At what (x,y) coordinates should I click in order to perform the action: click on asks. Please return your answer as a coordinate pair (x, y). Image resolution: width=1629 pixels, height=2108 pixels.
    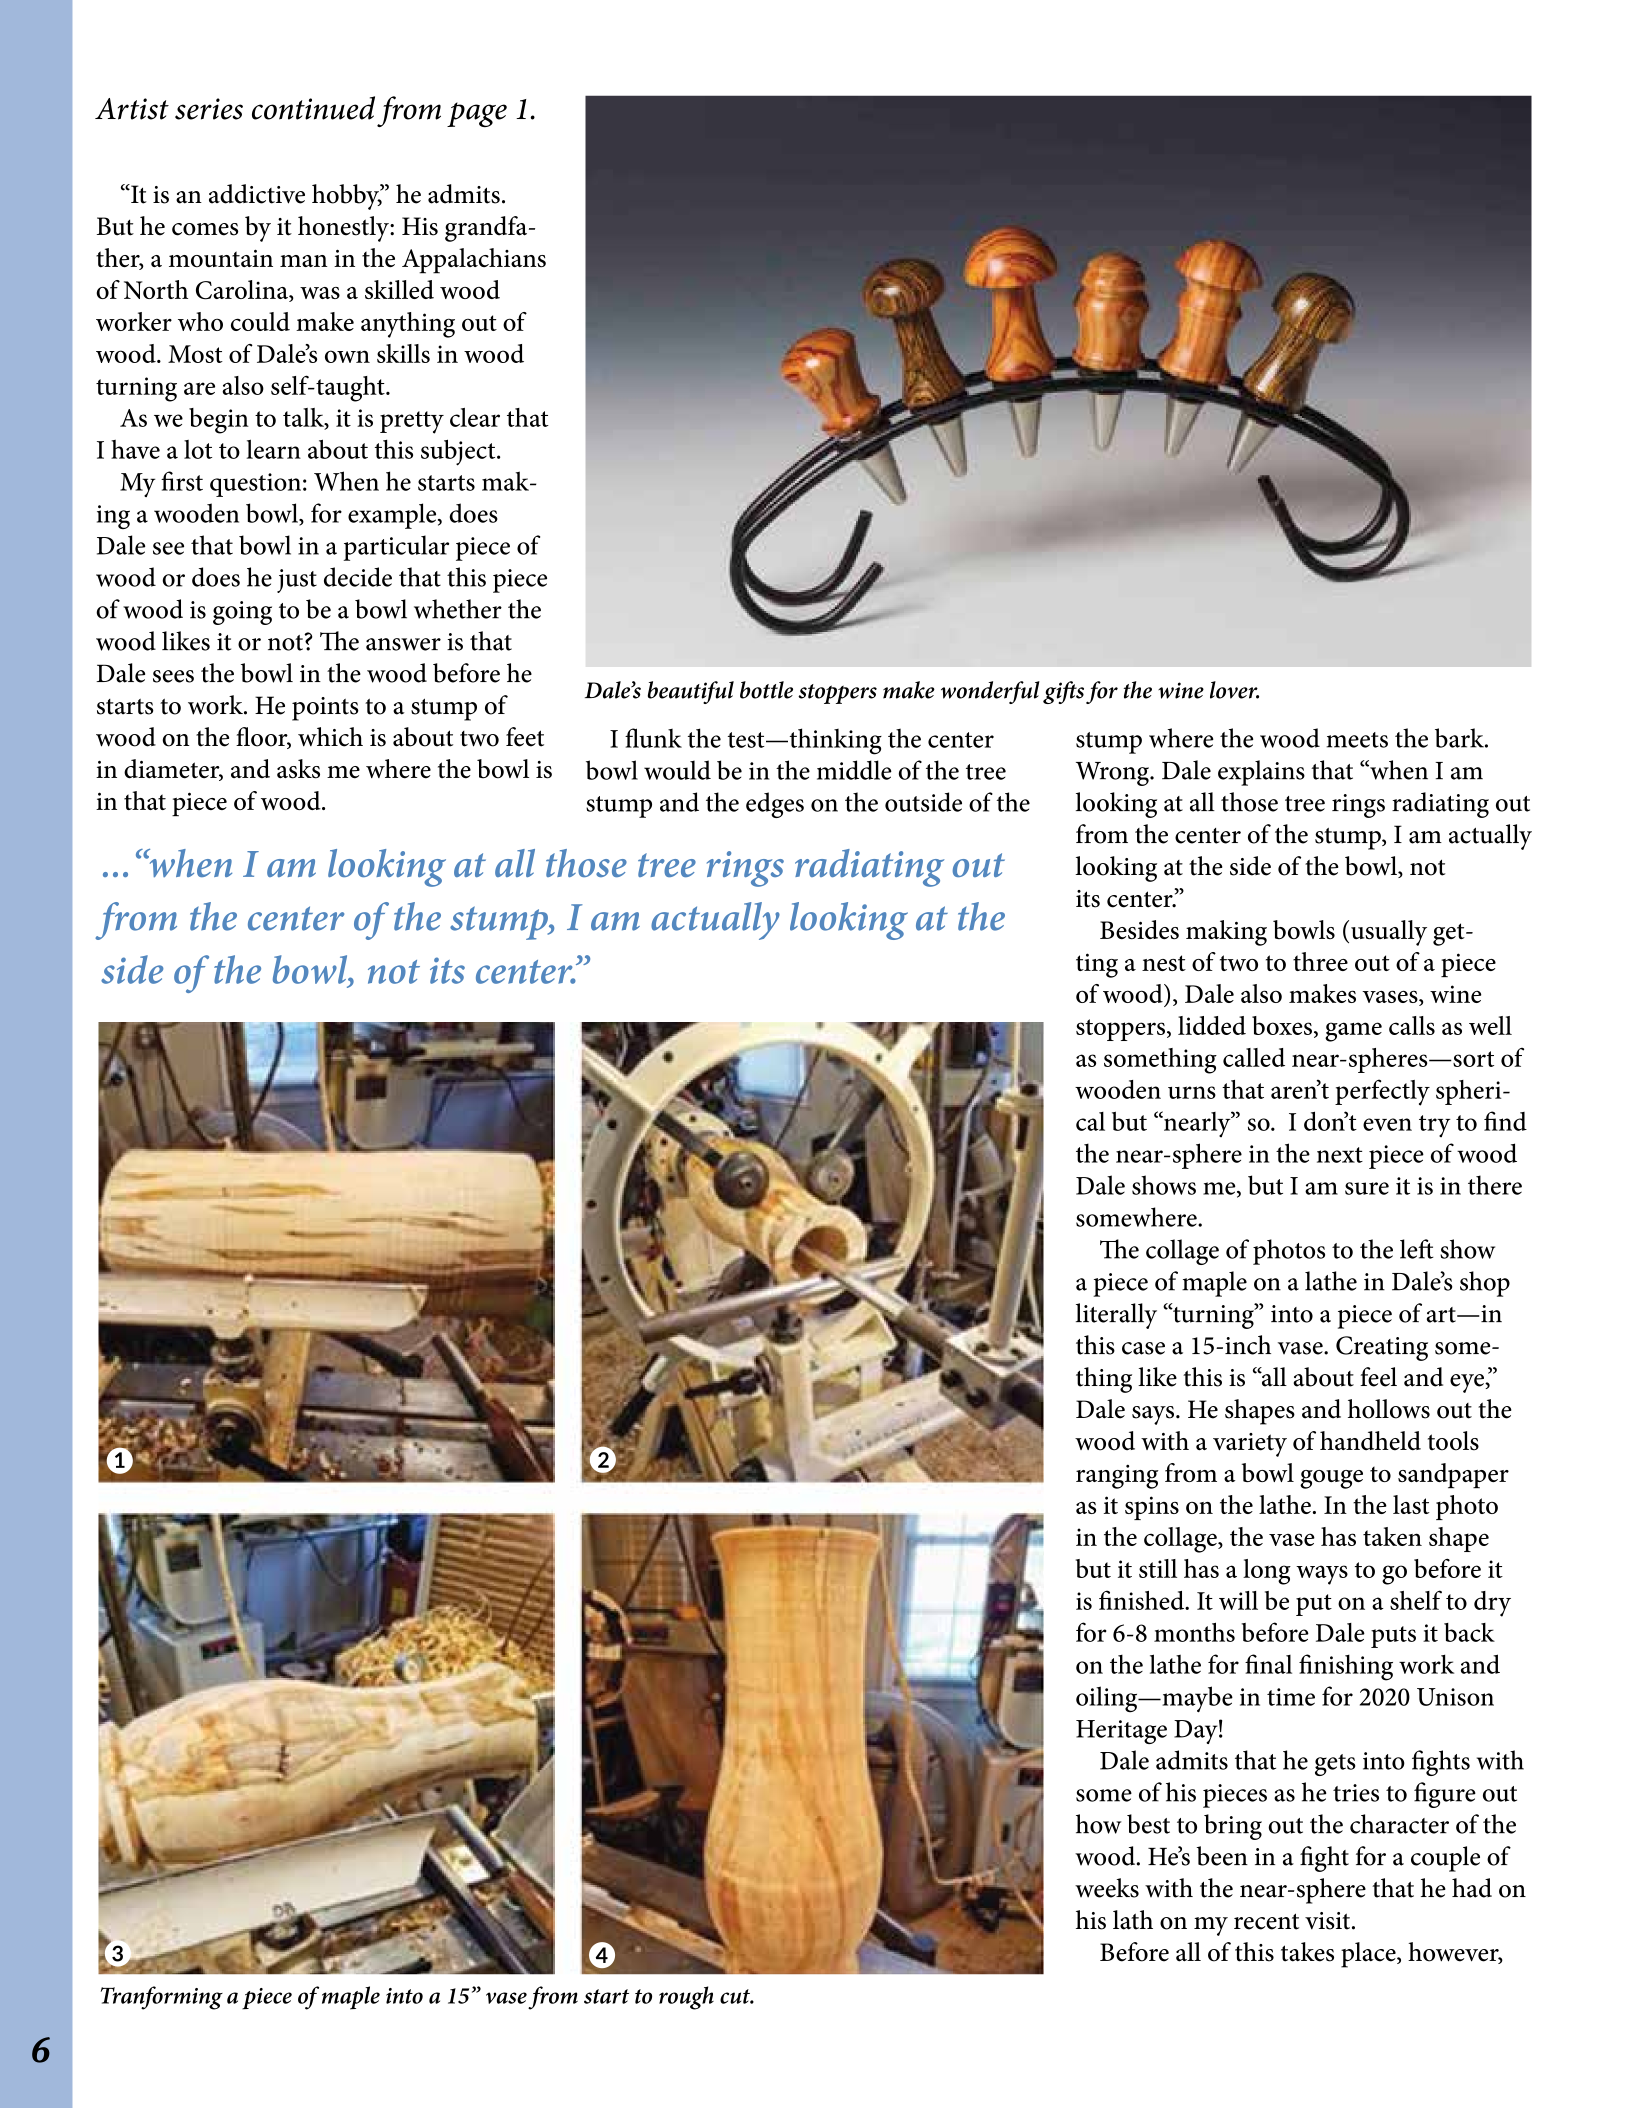
    Looking at the image, I should click on (298, 769).
